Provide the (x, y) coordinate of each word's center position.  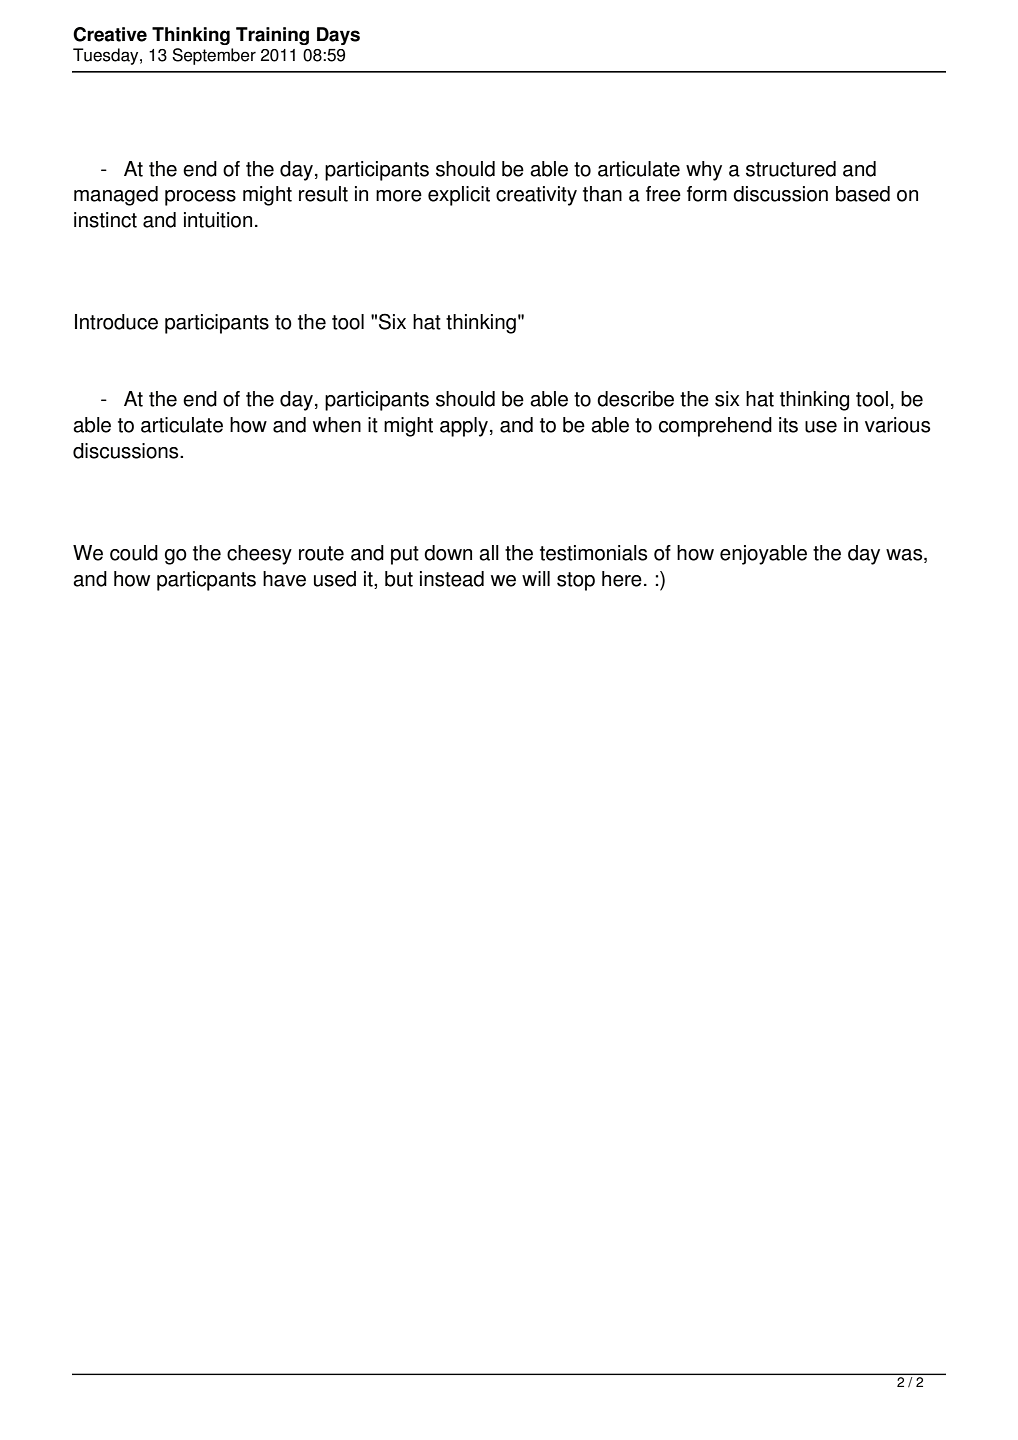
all (489, 553)
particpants (206, 581)
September (214, 56)
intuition (218, 220)
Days (338, 36)
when (337, 425)
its (788, 425)
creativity (536, 196)
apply (464, 427)
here (622, 579)
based (863, 194)
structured (791, 169)
